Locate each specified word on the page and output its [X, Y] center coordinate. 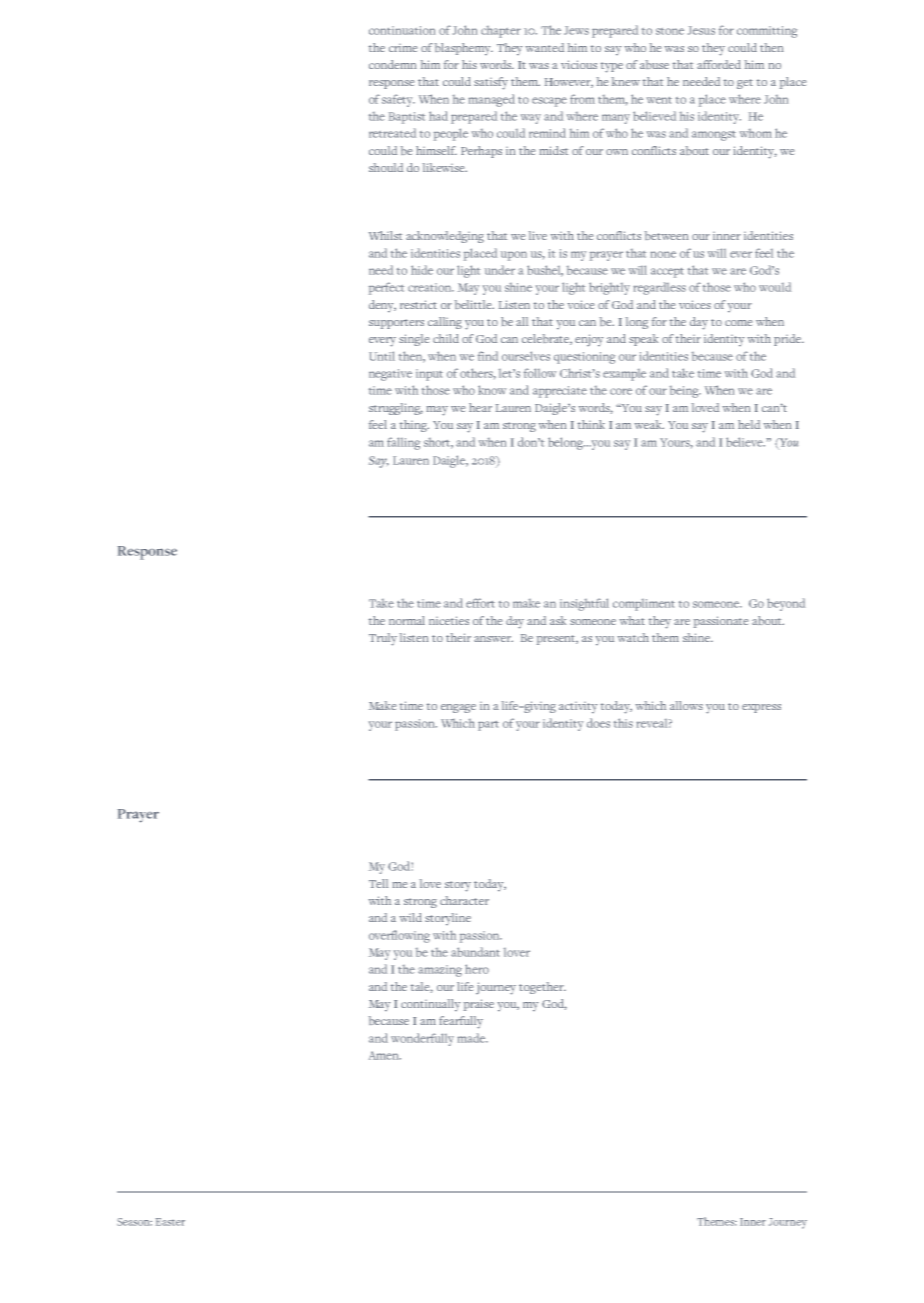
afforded [719, 64]
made [472, 1038]
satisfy [491, 83]
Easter [170, 1222]
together [542, 988]
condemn [392, 64]
